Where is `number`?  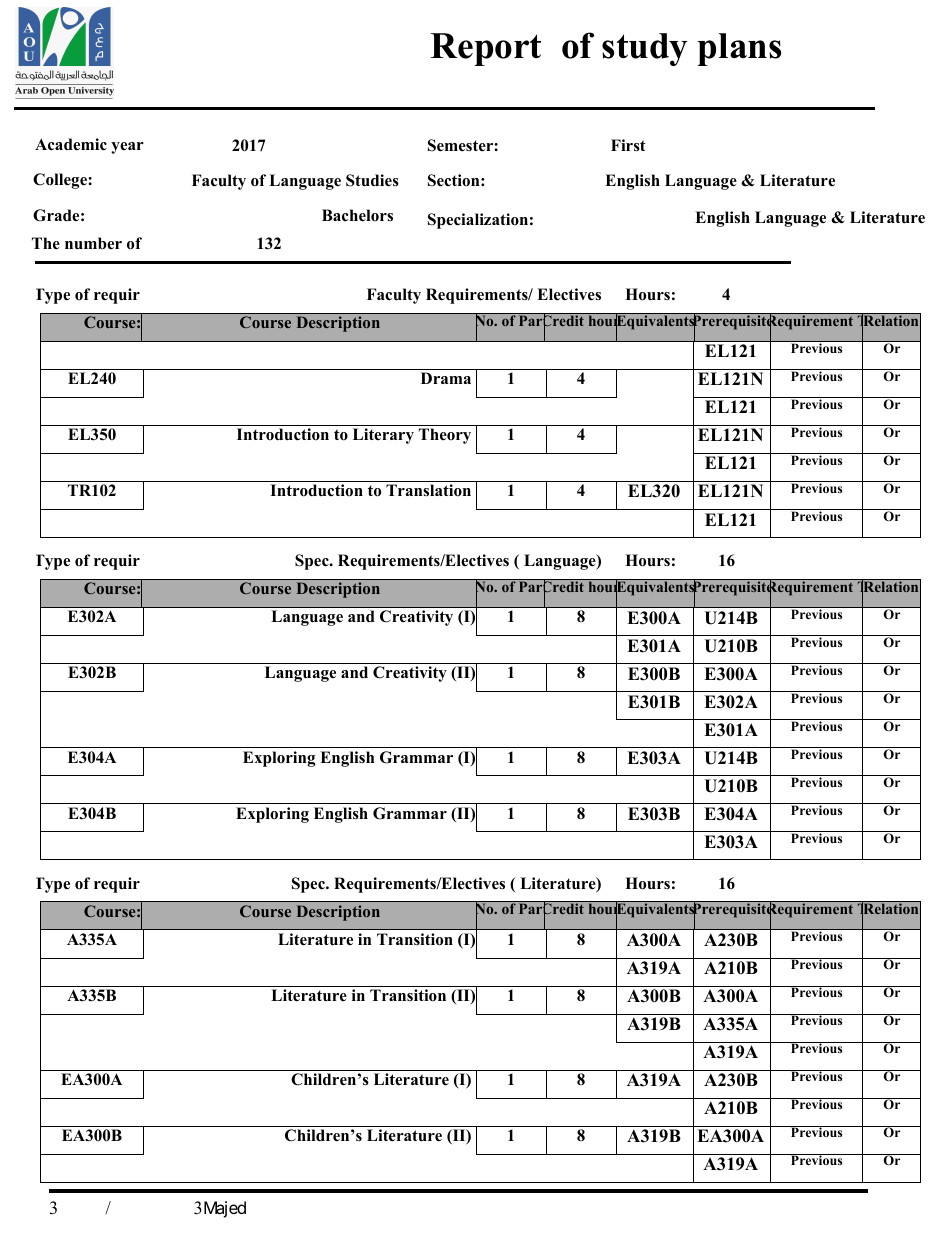 number is located at coordinates (93, 243).
